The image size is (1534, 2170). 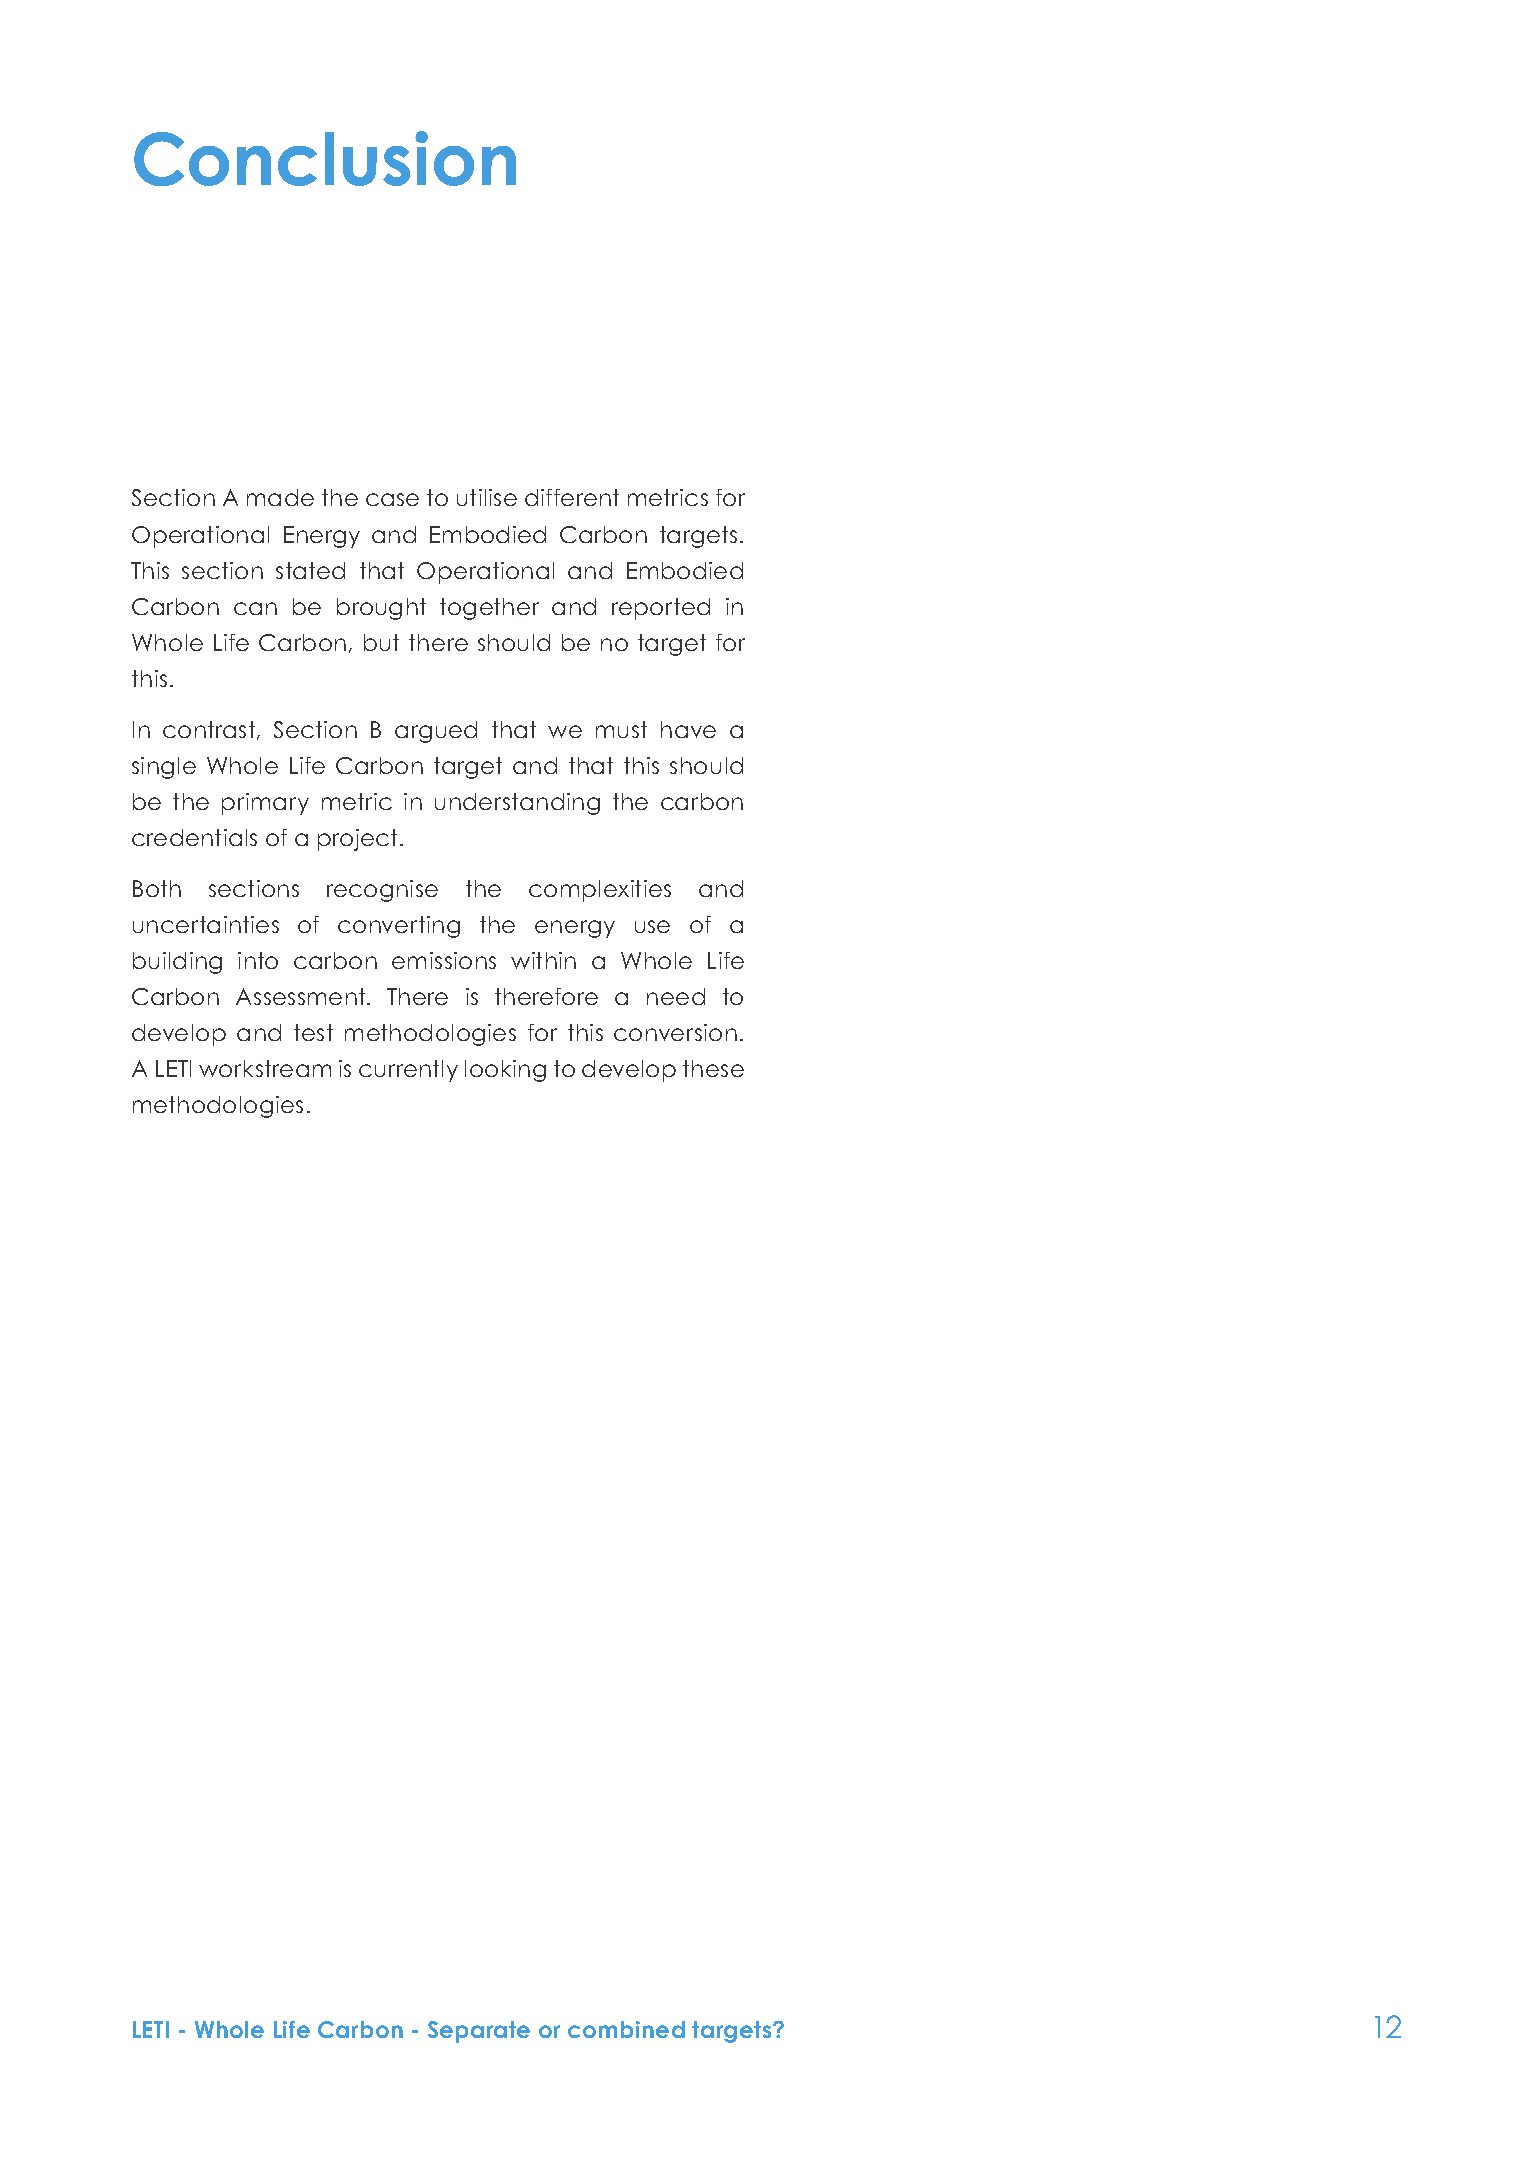 What do you see at coordinates (194, 837) in the screenshot?
I see `credentials` at bounding box center [194, 837].
